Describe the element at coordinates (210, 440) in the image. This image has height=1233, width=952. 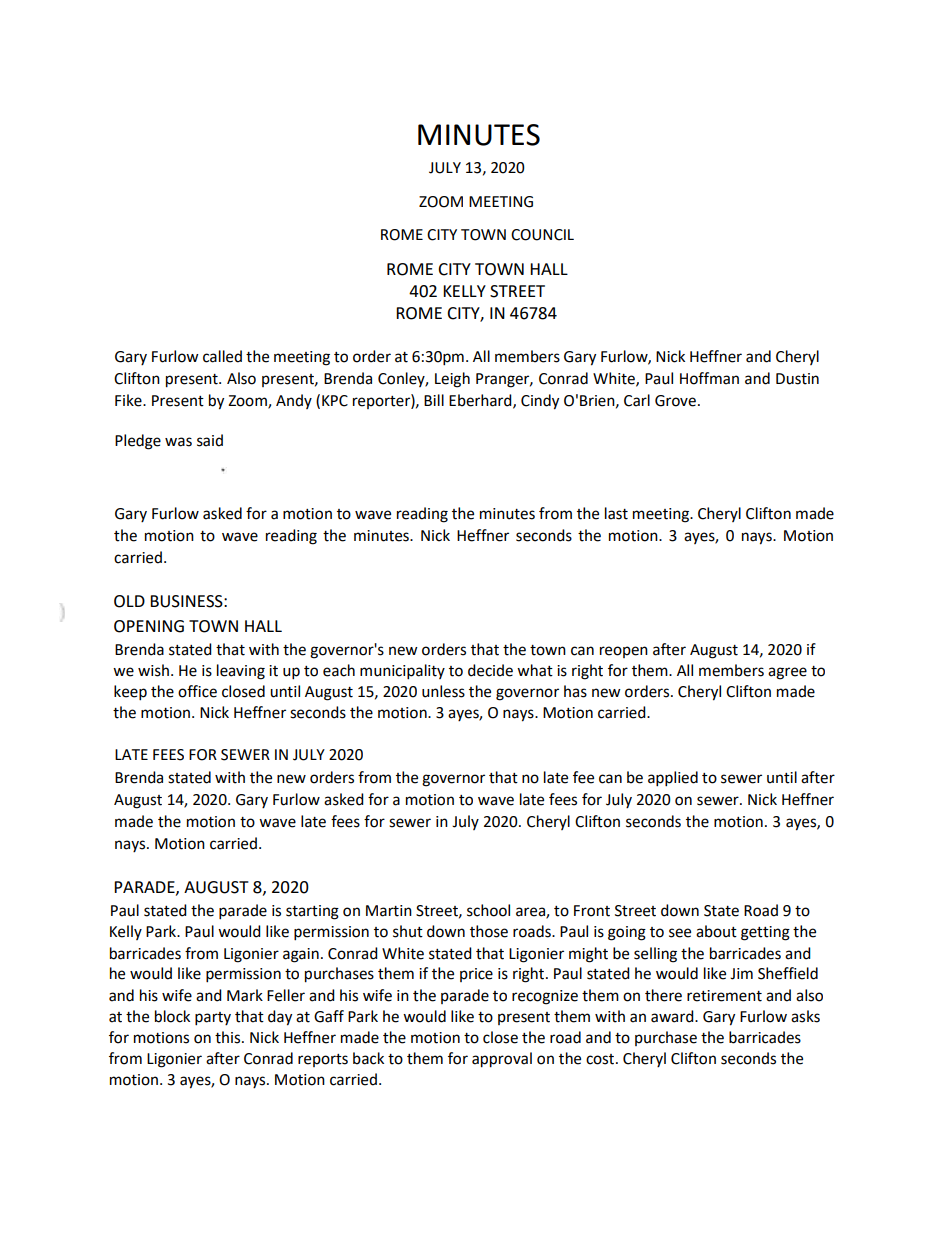
I see `said` at that location.
